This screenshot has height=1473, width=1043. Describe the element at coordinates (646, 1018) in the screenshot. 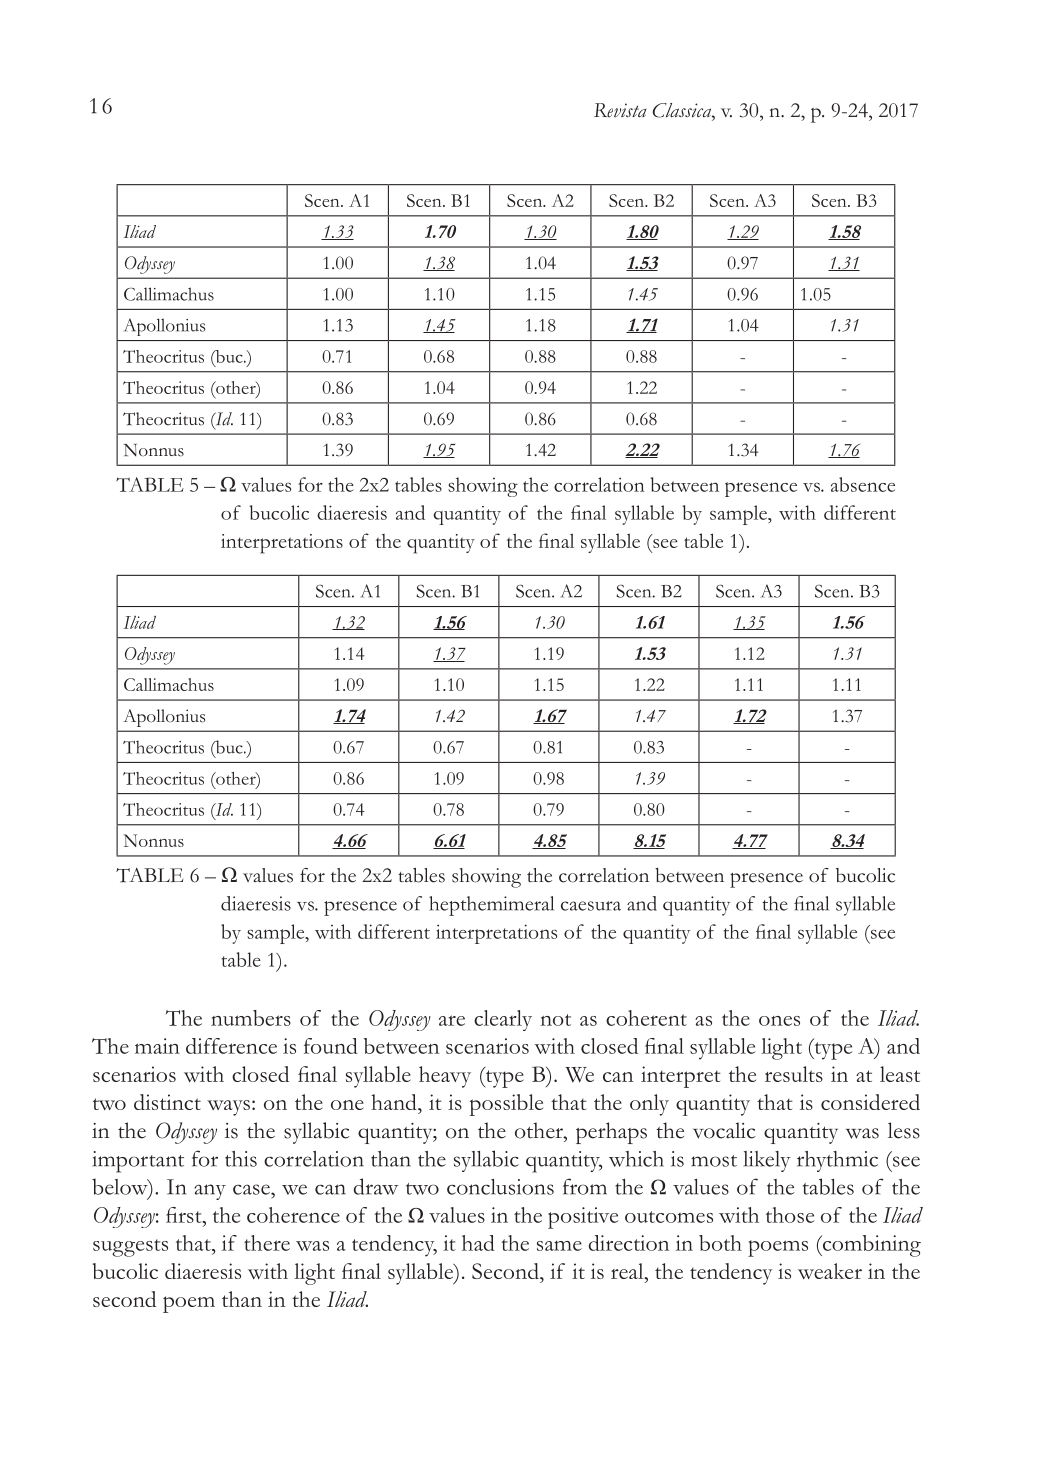

I see `coherent` at that location.
